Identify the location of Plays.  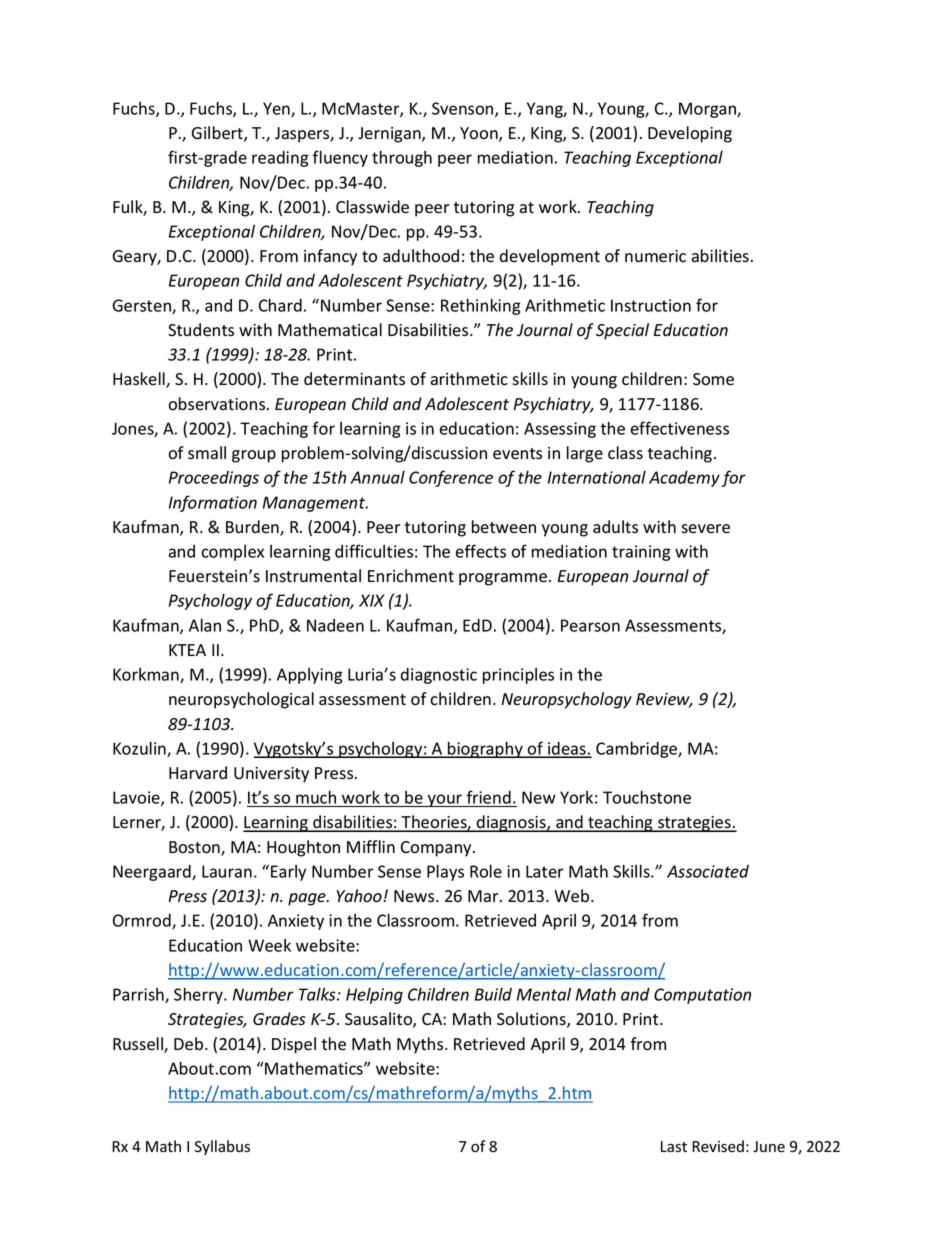
(445, 872).
